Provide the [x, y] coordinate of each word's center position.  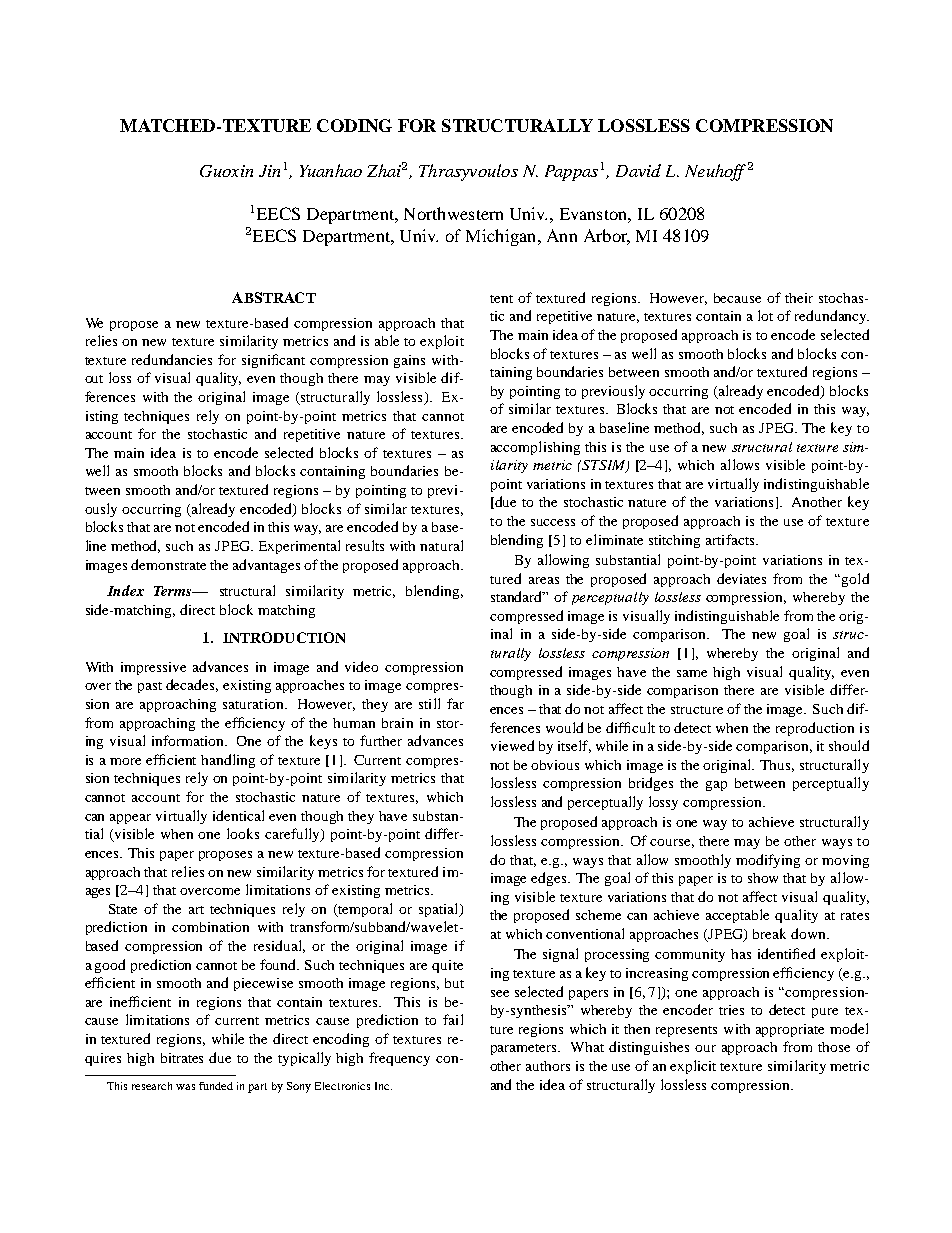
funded [216, 1086]
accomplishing [535, 448]
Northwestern [453, 213]
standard [518, 596]
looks [243, 833]
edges [550, 879]
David [638, 170]
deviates [741, 578]
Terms [174, 591]
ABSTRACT [274, 297]
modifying [768, 861]
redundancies [172, 359]
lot [765, 315]
